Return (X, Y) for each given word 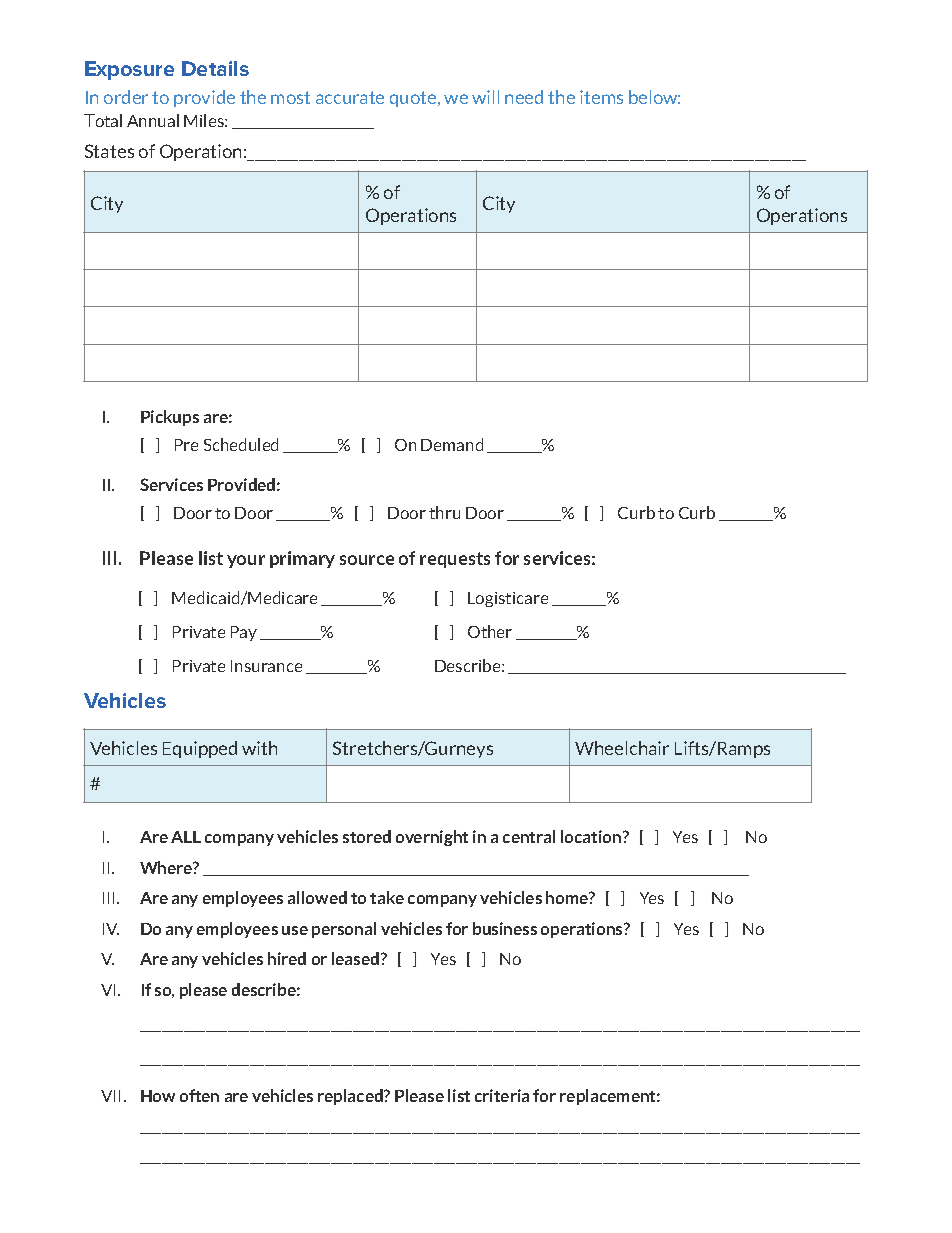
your (246, 561)
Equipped (200, 749)
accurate (350, 97)
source (367, 560)
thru (444, 512)
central (529, 836)
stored (367, 836)
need (524, 97)
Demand (452, 444)
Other (490, 631)
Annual (153, 120)
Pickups (170, 418)
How (158, 1096)
